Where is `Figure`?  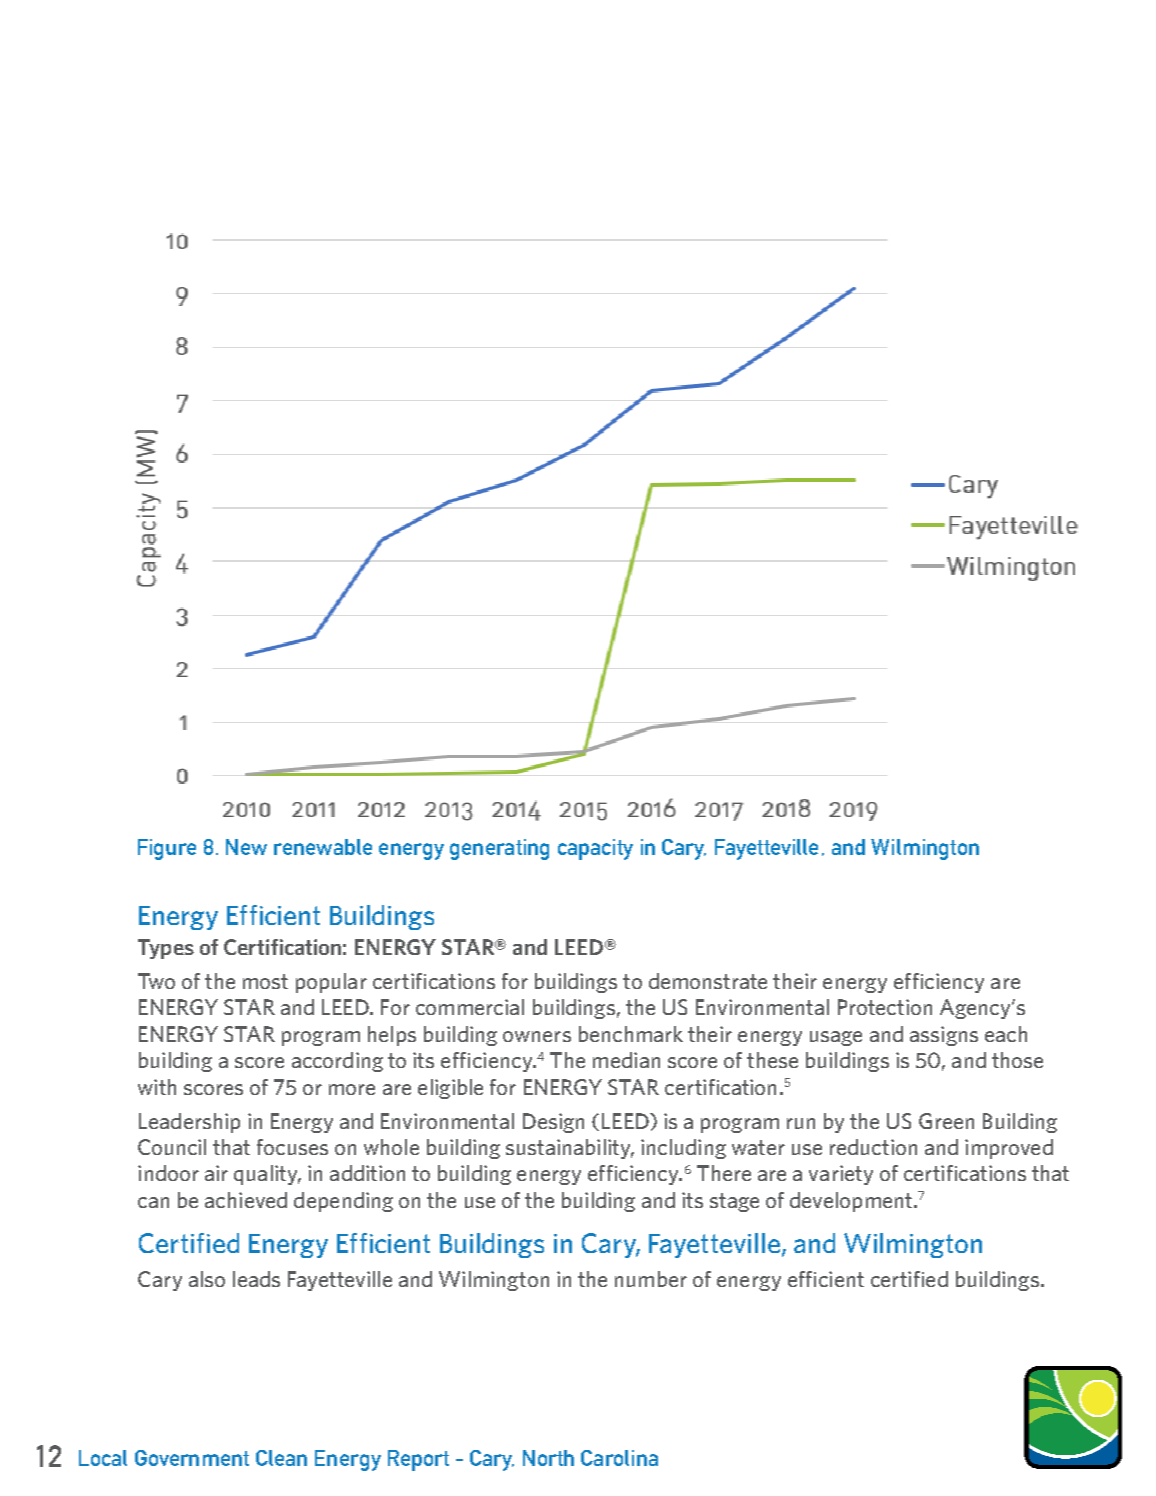 Figure is located at coordinates (167, 849).
